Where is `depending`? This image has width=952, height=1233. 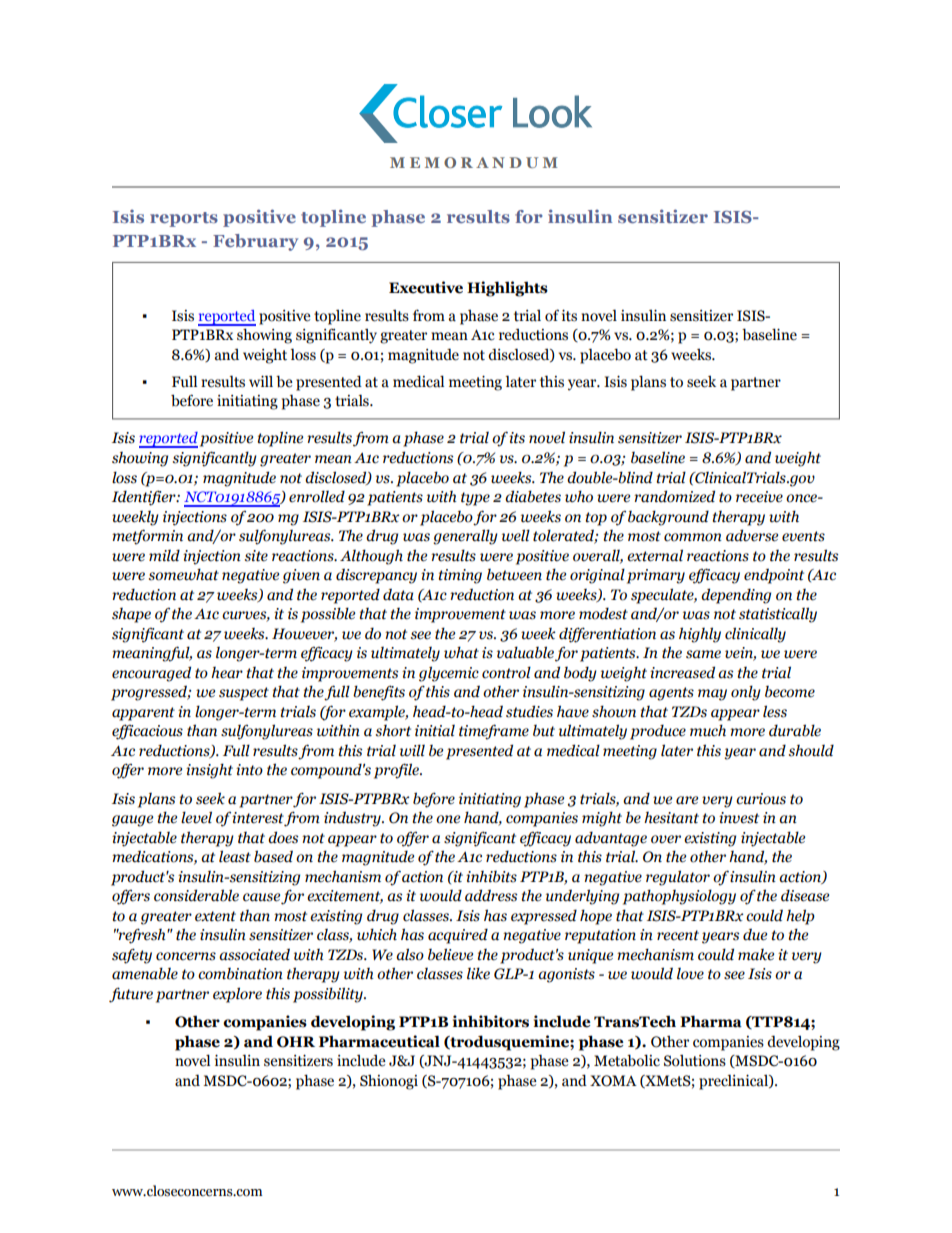
depending is located at coordinates (736, 596).
